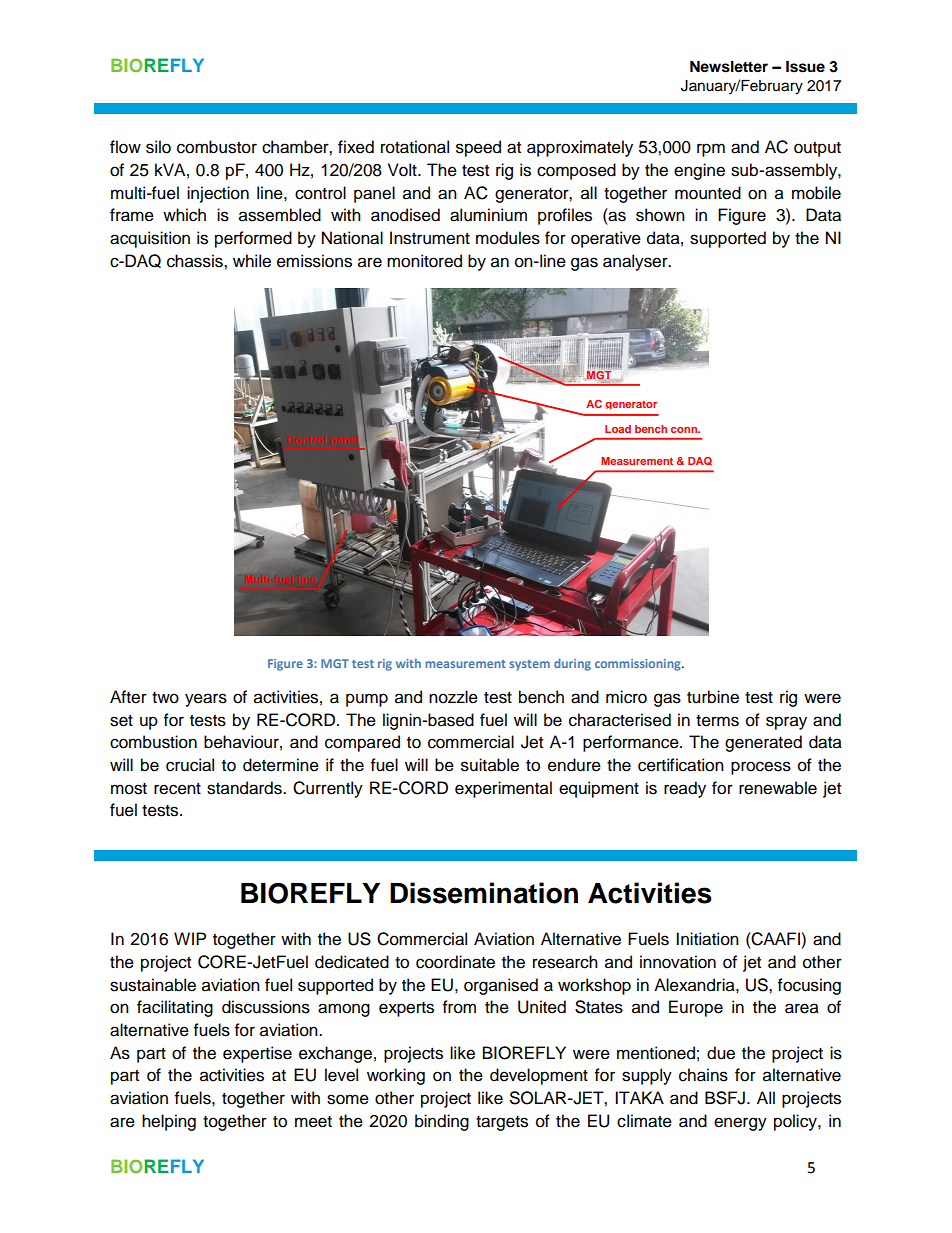 The width and height of the screenshot is (952, 1233). I want to click on chassis, so click(196, 261).
